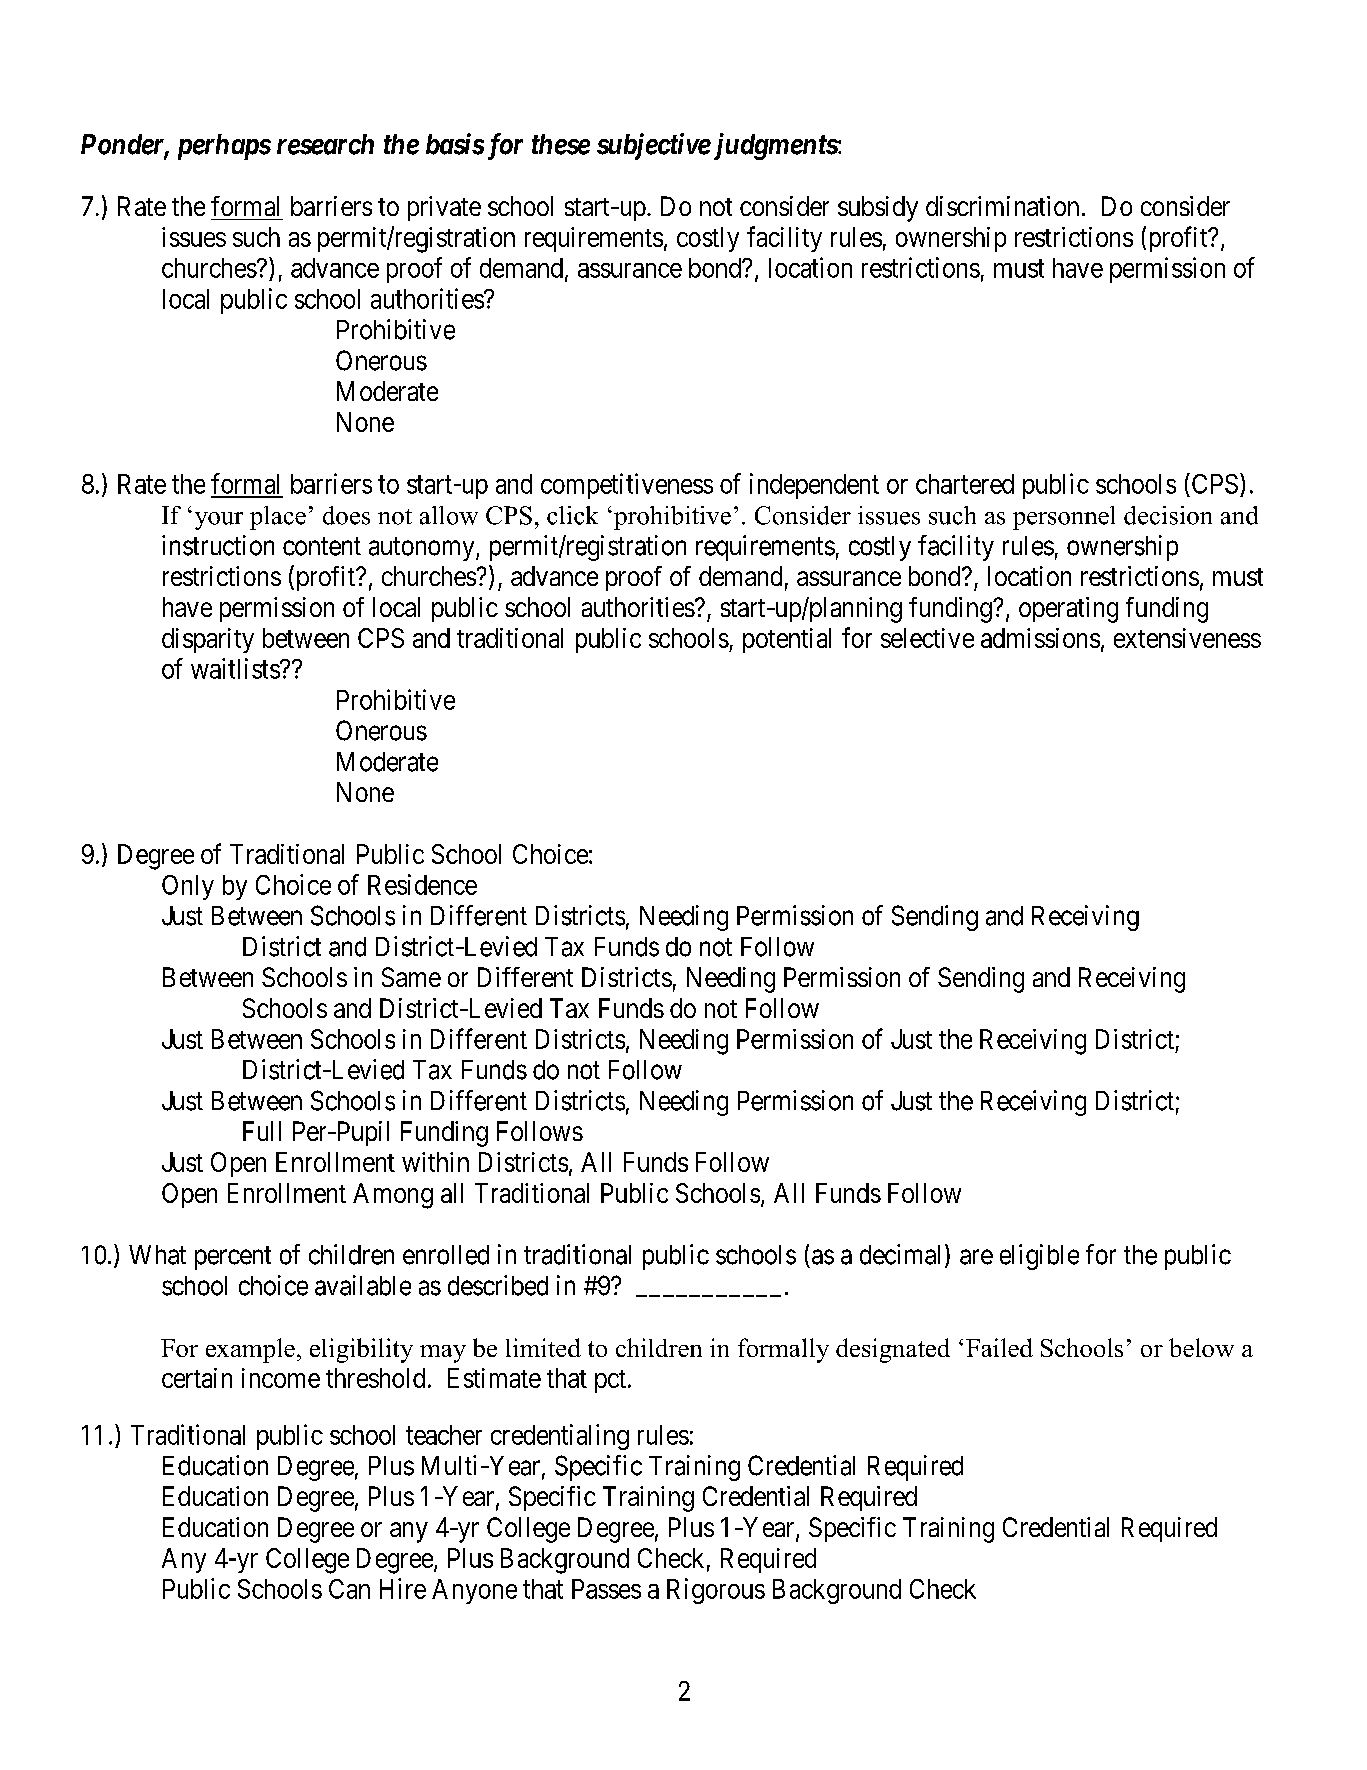  What do you see at coordinates (278, 518) in the screenshot?
I see `place` at bounding box center [278, 518].
